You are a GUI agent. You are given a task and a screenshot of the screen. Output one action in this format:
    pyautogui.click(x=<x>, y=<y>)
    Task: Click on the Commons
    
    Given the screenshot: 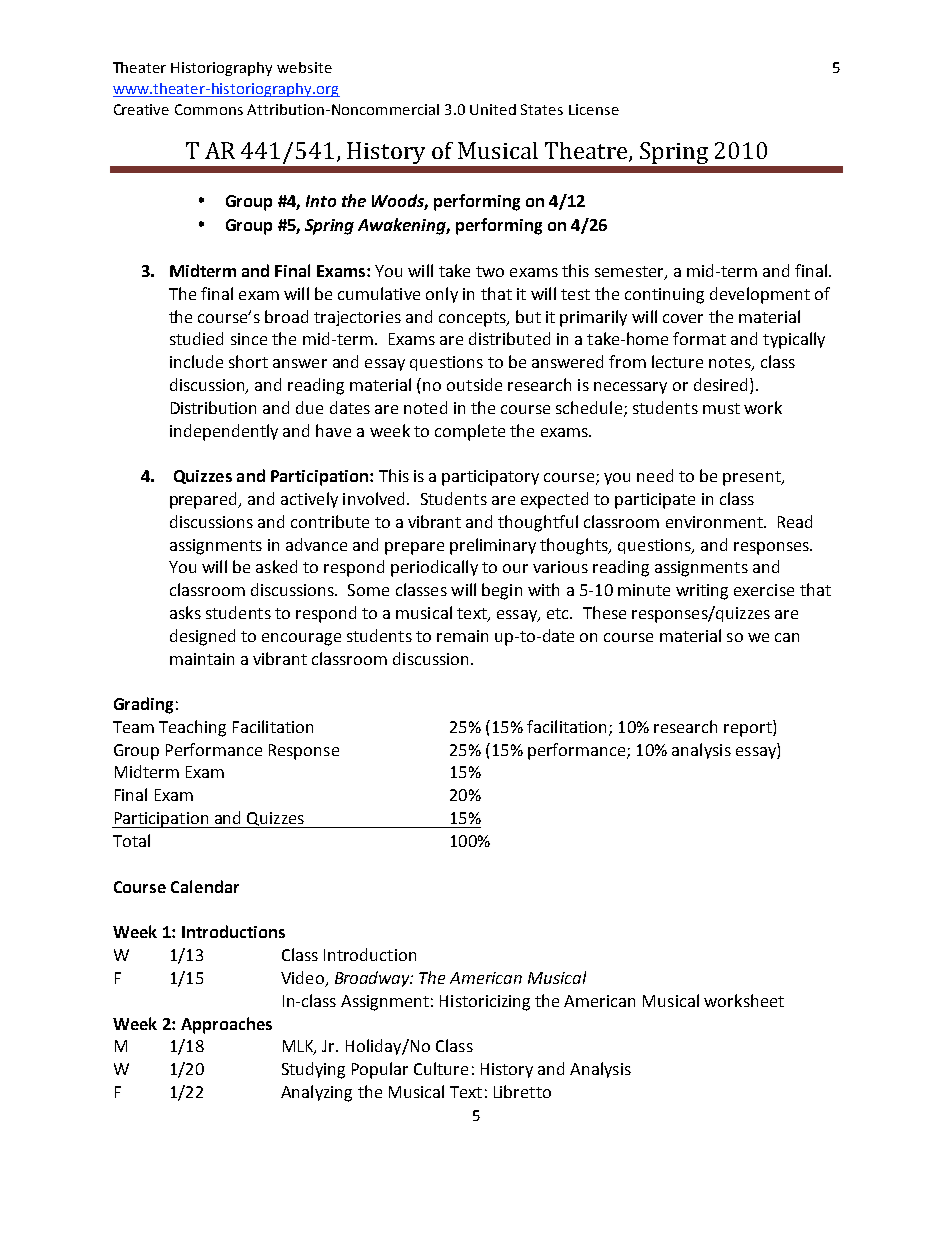 What is the action you would take?
    pyautogui.click(x=209, y=109)
